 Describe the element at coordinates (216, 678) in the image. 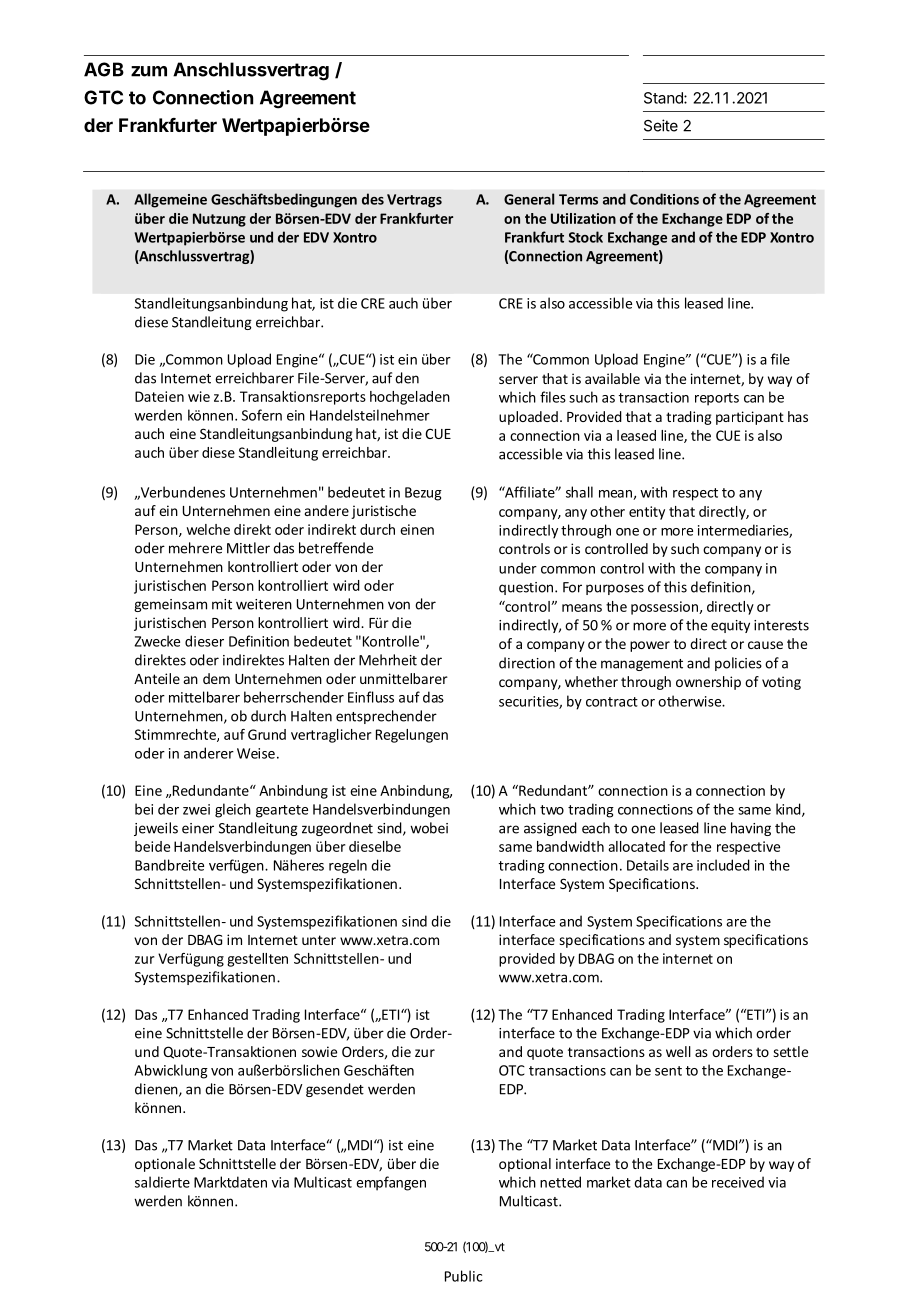

I see `dem` at that location.
